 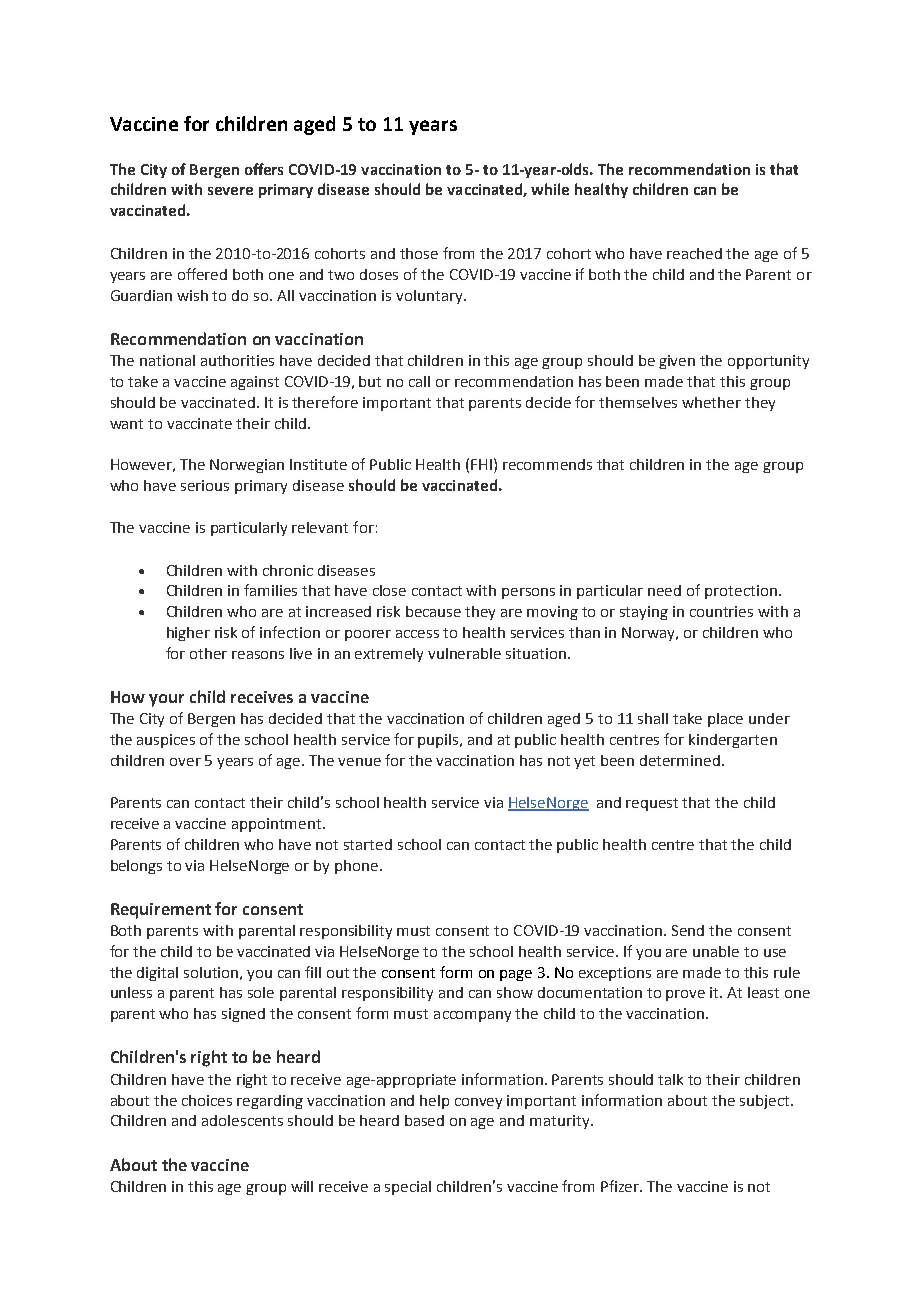 What do you see at coordinates (419, 381) in the screenshot?
I see `call` at bounding box center [419, 381].
